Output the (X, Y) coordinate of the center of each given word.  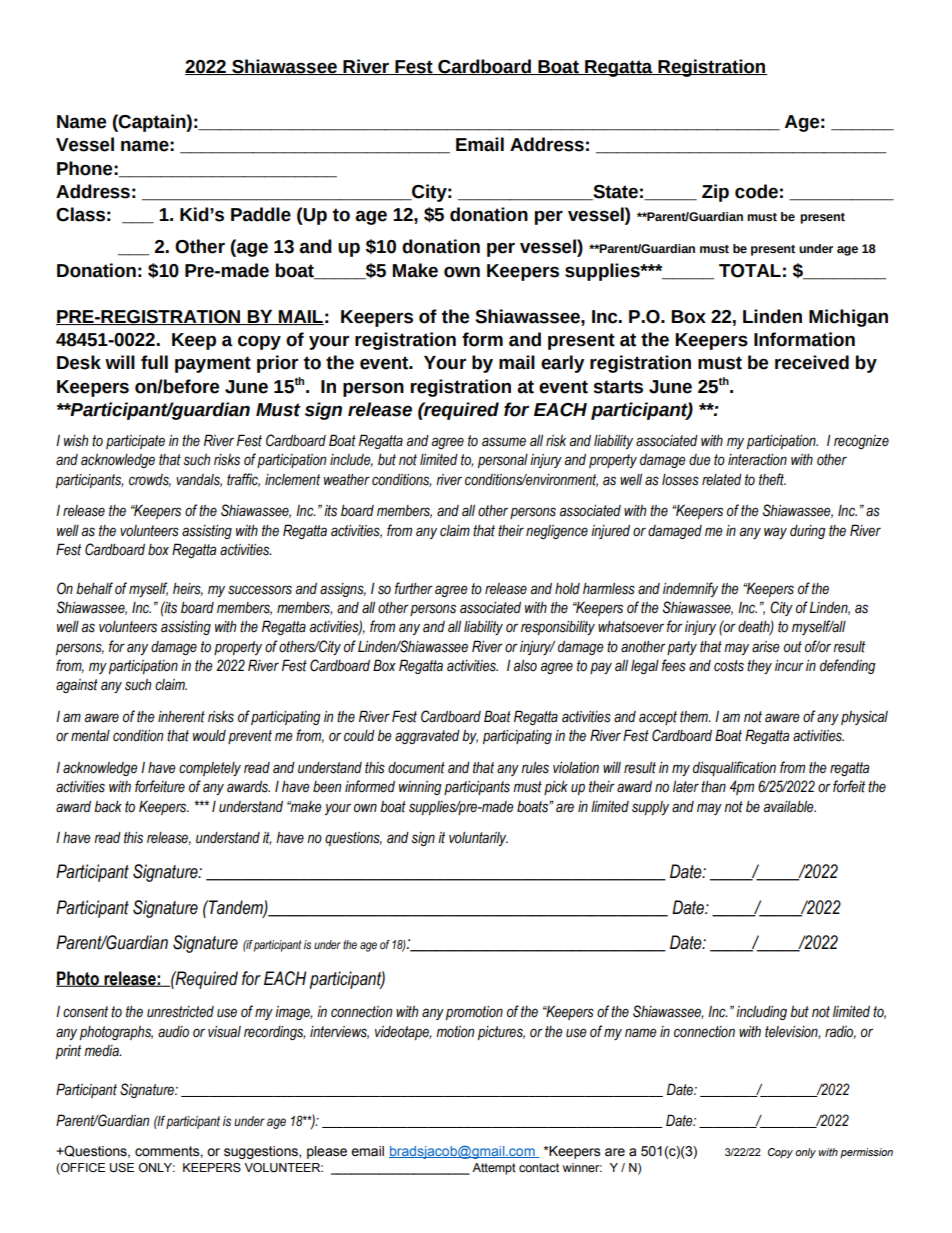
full (154, 362)
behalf (94, 588)
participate (135, 442)
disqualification (734, 768)
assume (504, 442)
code (756, 191)
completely (210, 769)
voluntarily (478, 839)
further (414, 588)
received (812, 362)
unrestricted (180, 1012)
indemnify (690, 589)
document (416, 768)
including (761, 1013)
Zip (715, 193)
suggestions (262, 1152)
